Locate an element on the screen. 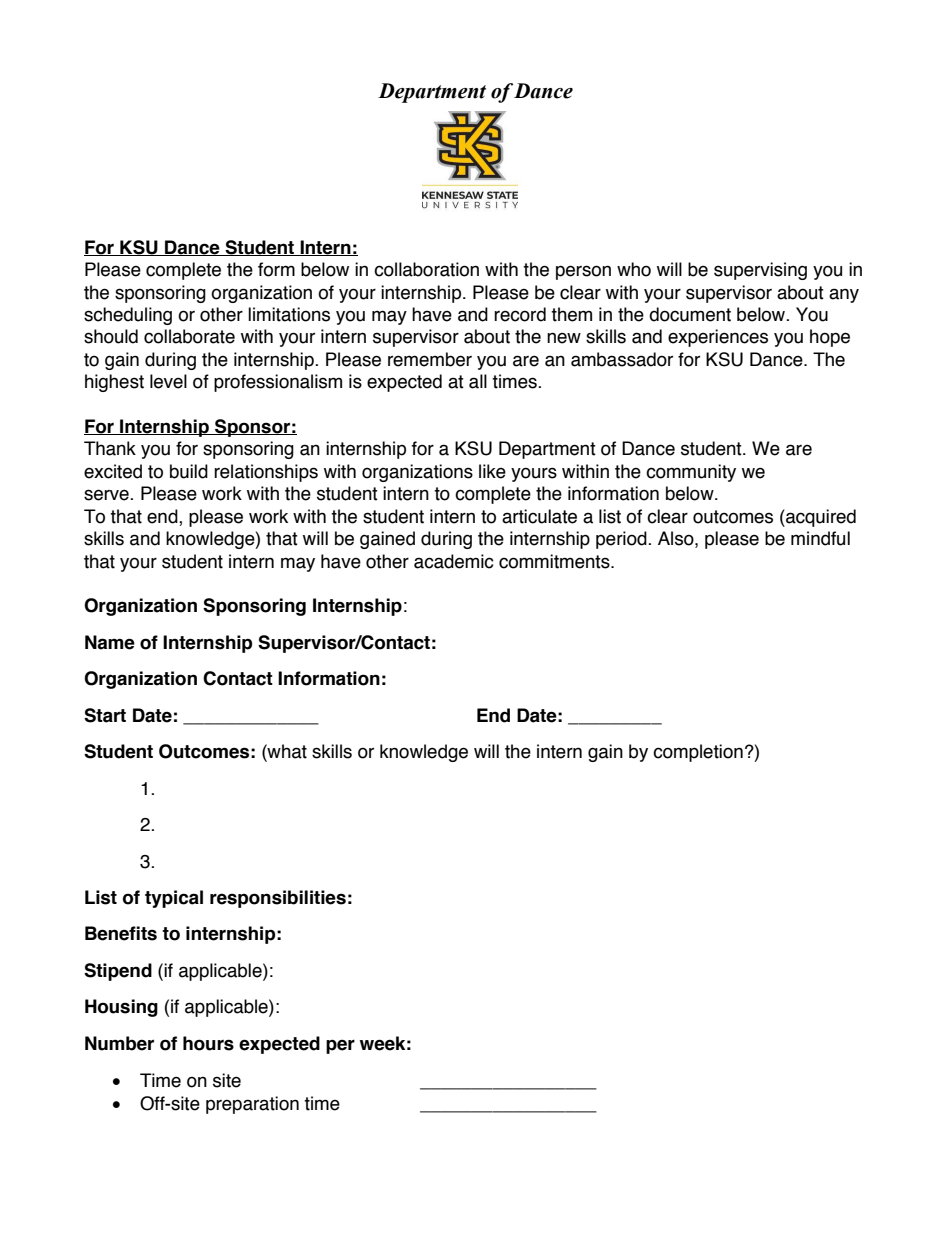 This screenshot has width=952, height=1233. record is located at coordinates (520, 314).
